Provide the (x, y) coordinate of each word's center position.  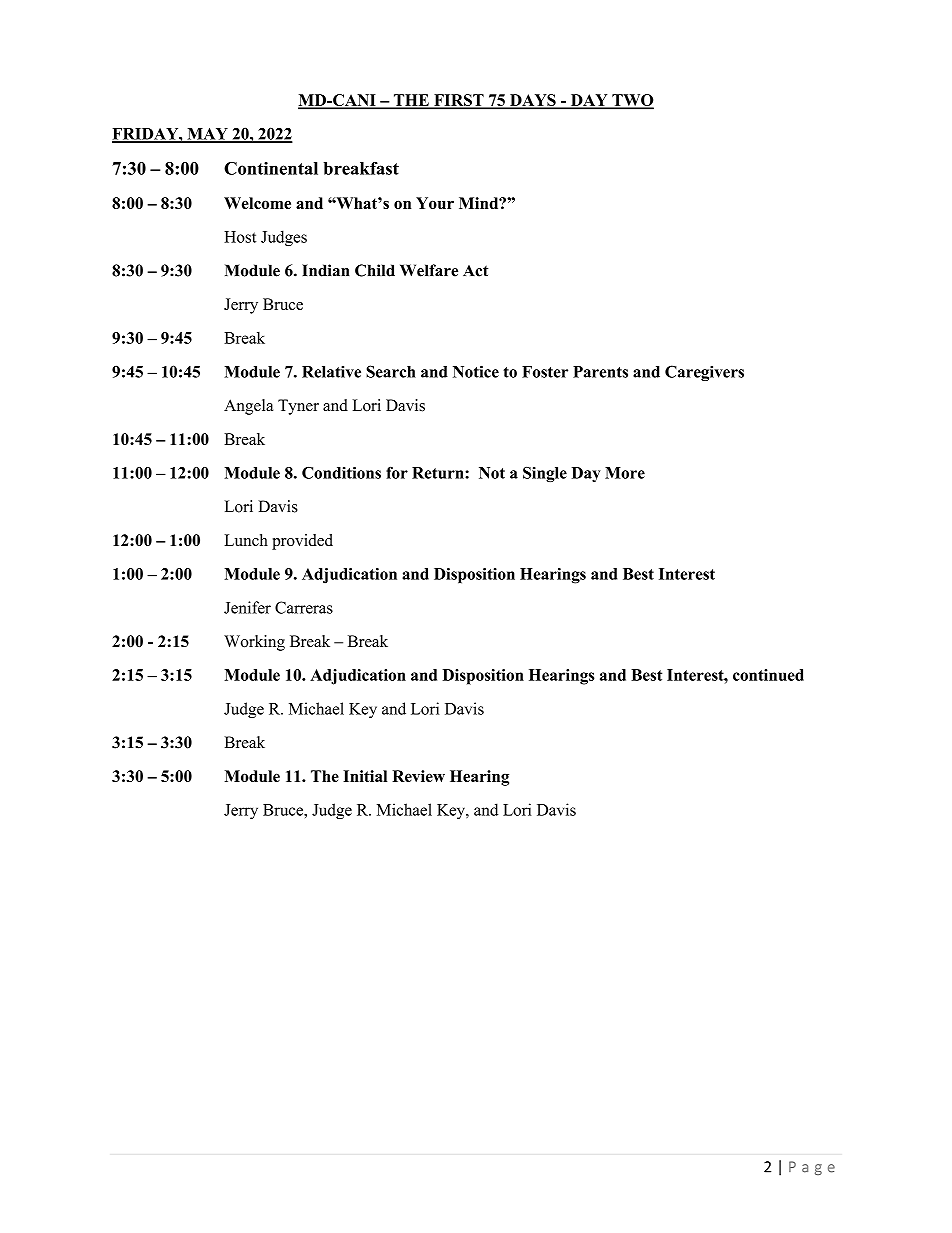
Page (812, 1168)
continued (768, 675)
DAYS (533, 101)
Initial (365, 776)
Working (254, 643)
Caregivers (704, 373)
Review (418, 776)
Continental (271, 168)
